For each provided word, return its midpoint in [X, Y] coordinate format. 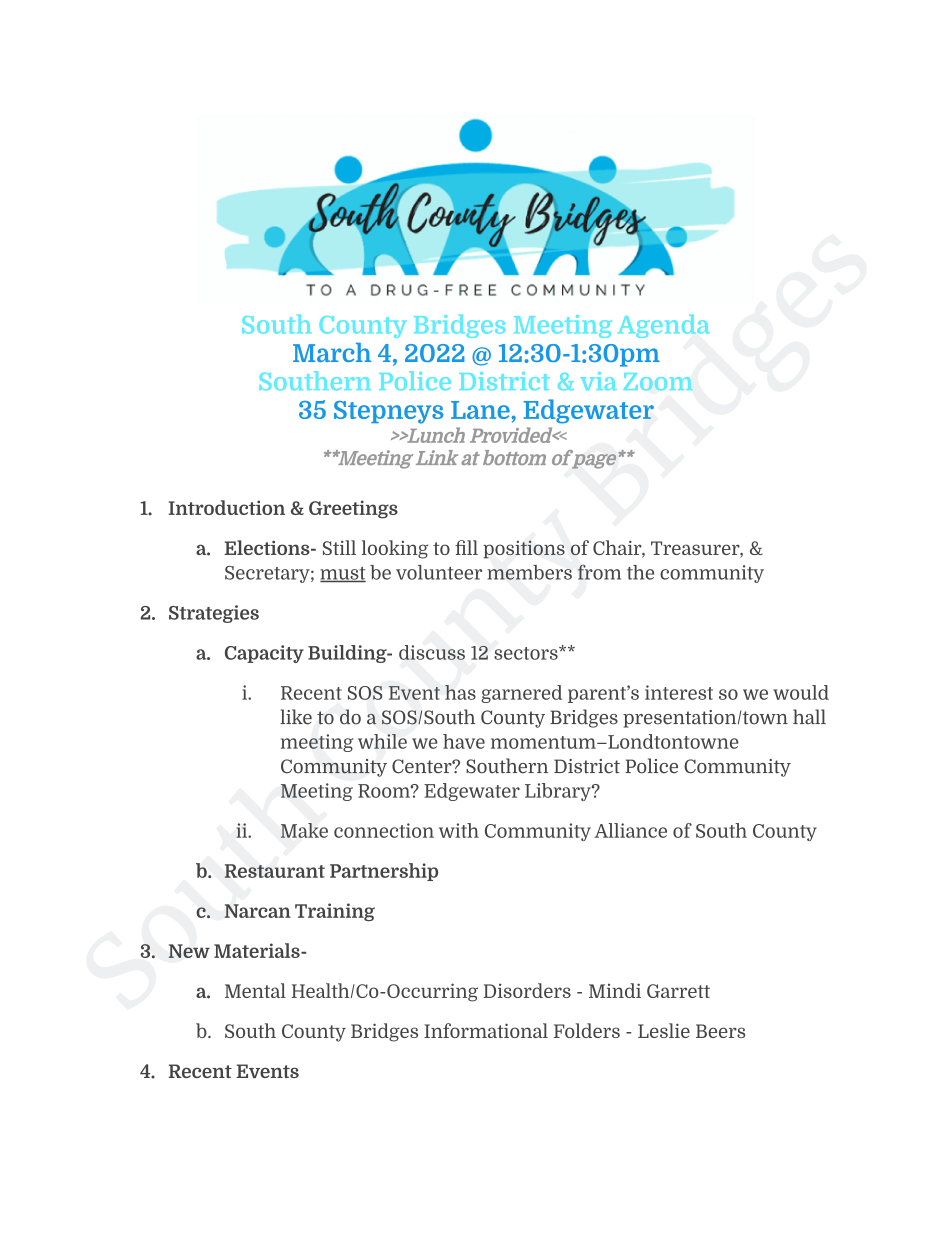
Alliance [630, 830]
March [332, 352]
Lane [481, 410]
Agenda [664, 326]
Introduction [226, 507]
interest [679, 692]
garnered [521, 694]
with [459, 830]
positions [524, 549]
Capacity [264, 654]
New [189, 951]
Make [304, 830]
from [599, 572]
